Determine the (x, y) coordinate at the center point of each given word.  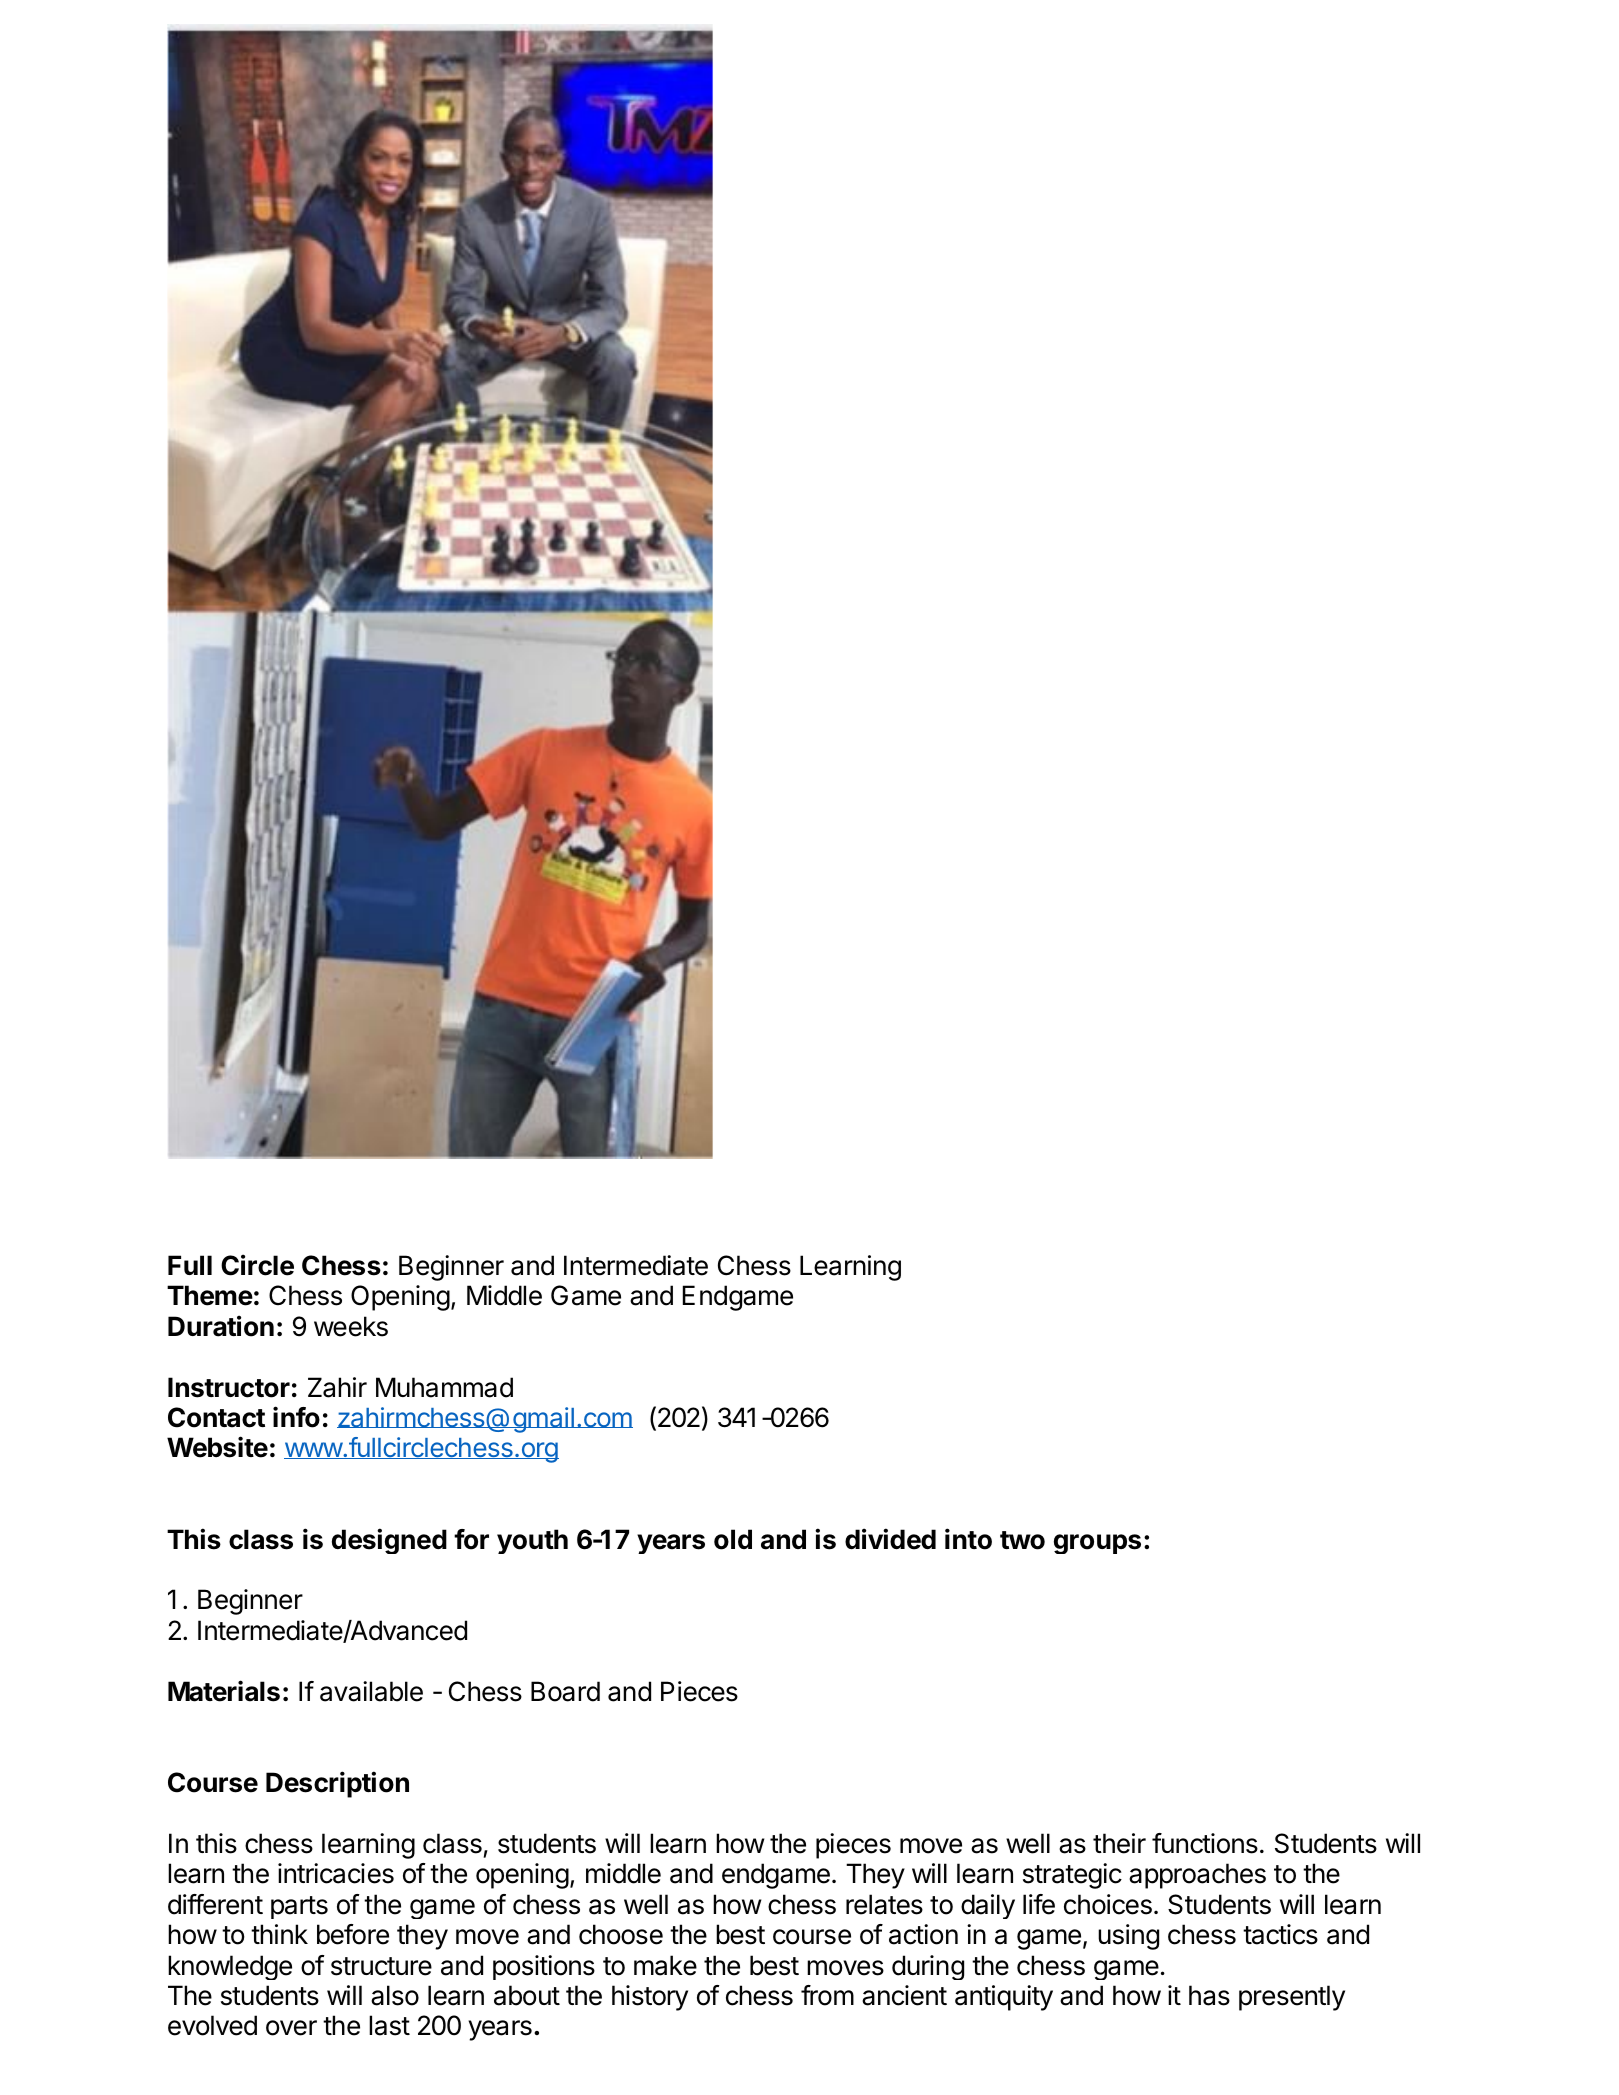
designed (389, 1541)
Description (337, 1784)
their (1119, 1843)
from (827, 1995)
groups (1097, 1544)
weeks (351, 1326)
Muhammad (444, 1387)
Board (565, 1691)
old (733, 1539)
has (1209, 1995)
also (395, 1995)
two (1022, 1540)
